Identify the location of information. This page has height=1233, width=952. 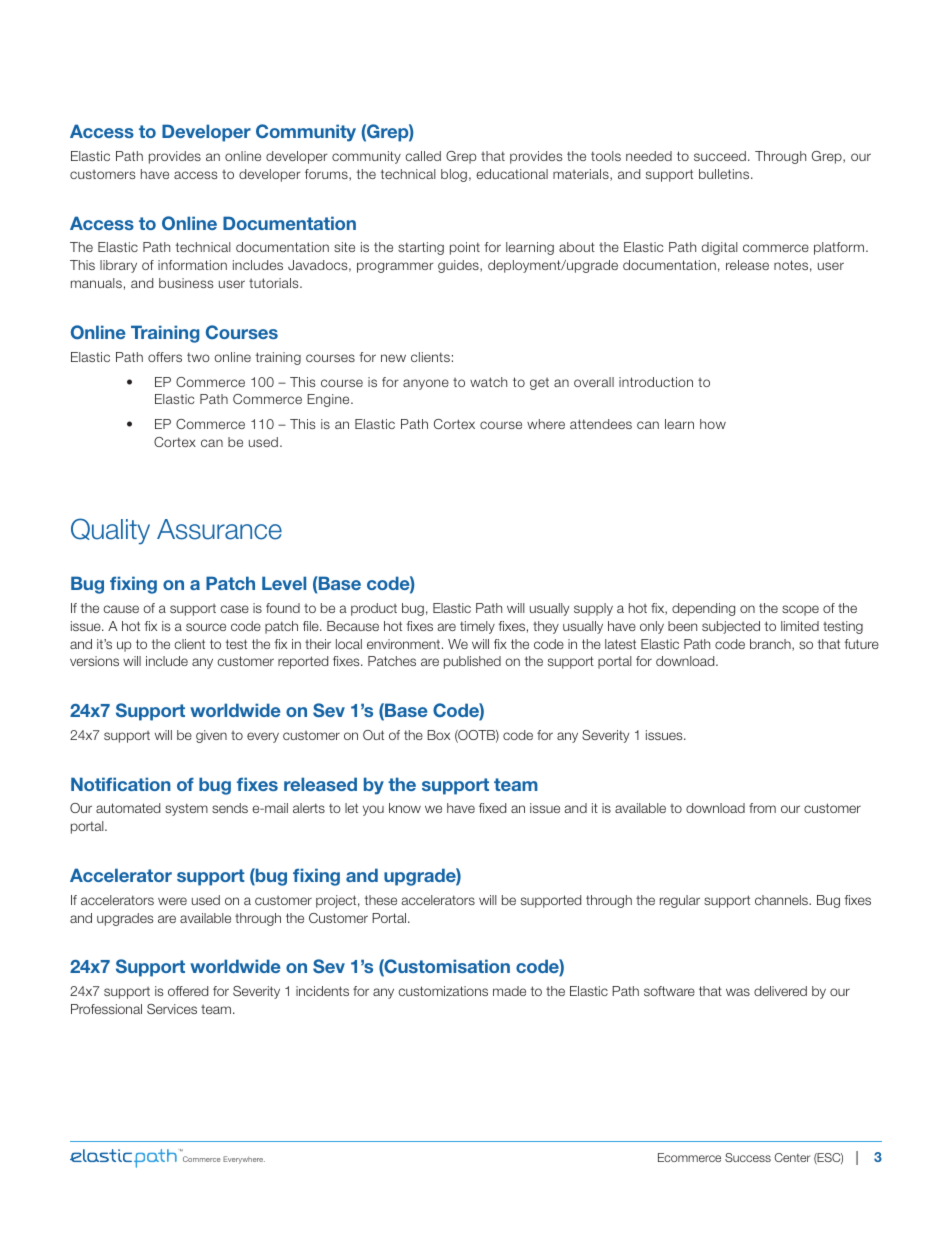
(192, 265).
